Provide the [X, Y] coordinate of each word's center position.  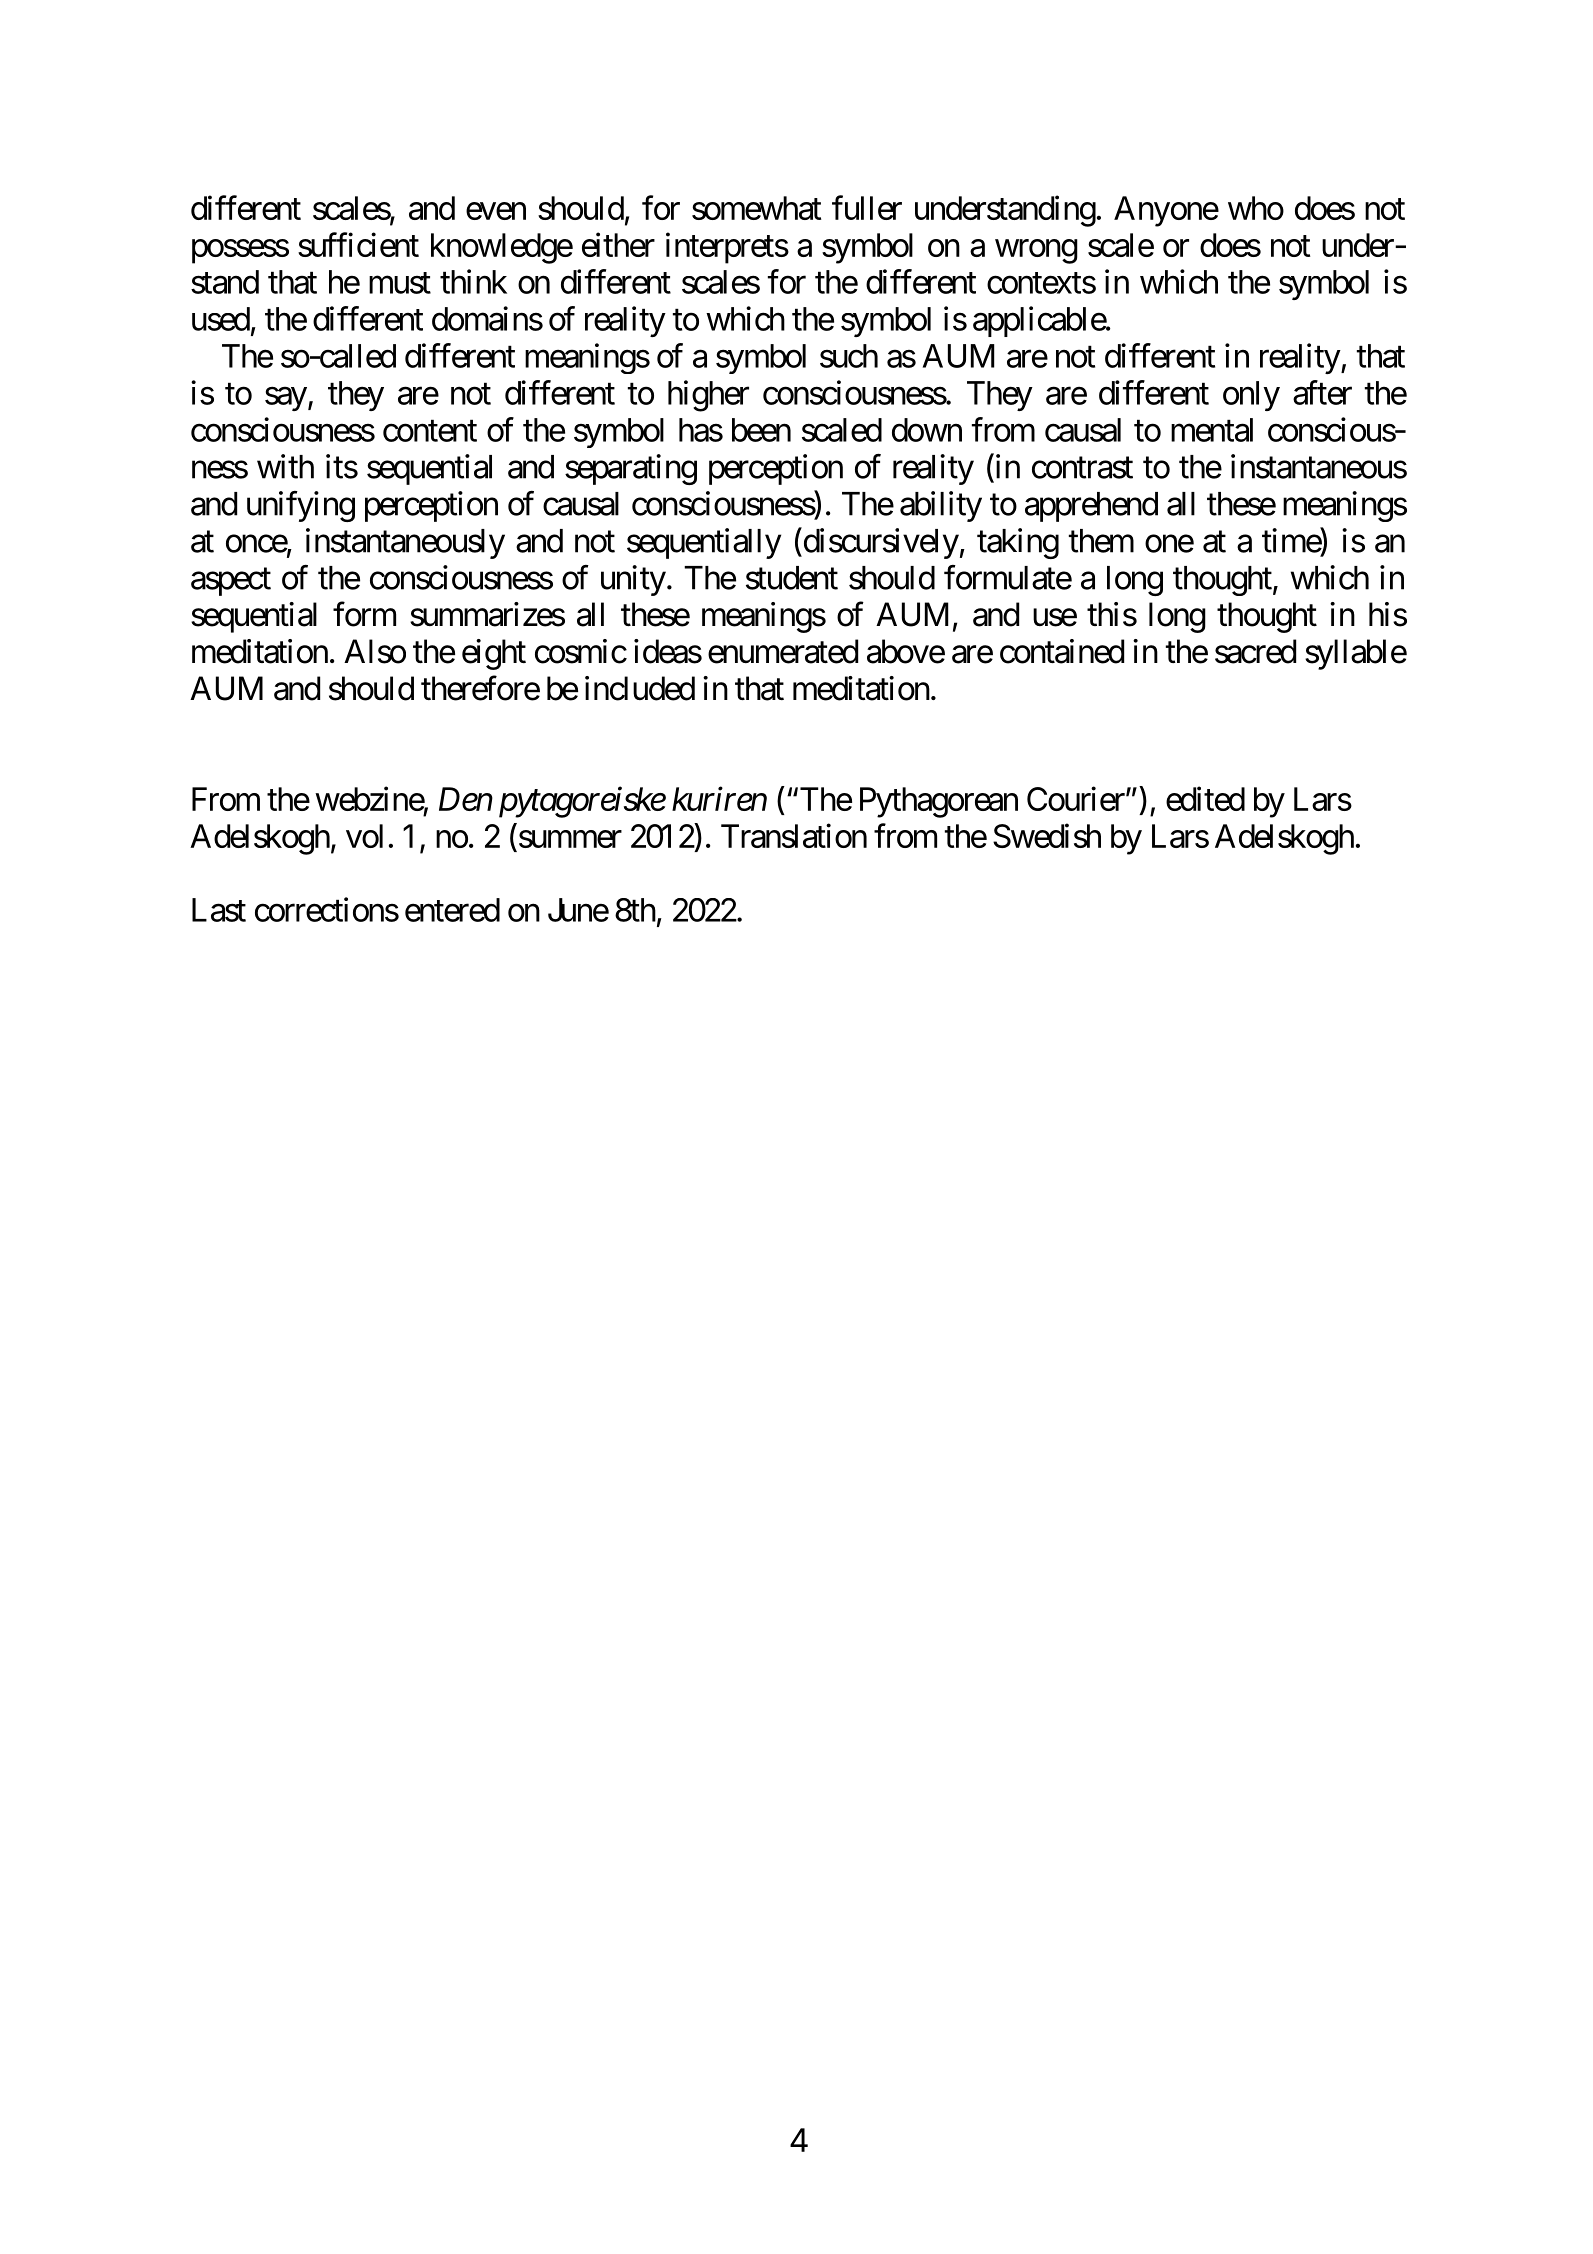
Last [219, 910]
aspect [231, 582]
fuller [867, 207]
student [792, 578]
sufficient [358, 244]
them [1101, 541]
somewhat [757, 208]
